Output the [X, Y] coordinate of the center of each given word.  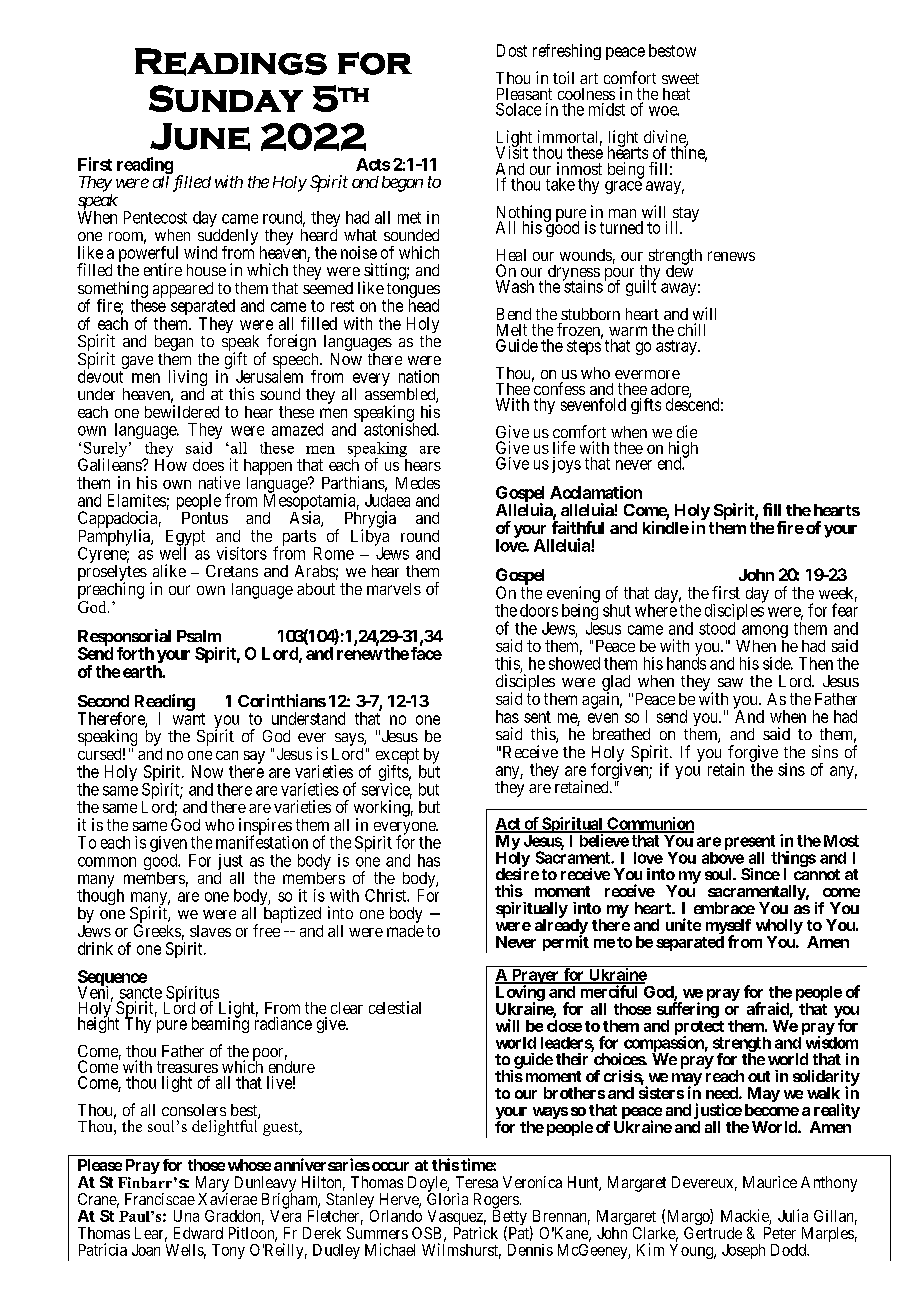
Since [760, 874]
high [683, 450]
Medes [418, 483]
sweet [680, 78]
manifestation [262, 841]
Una [186, 1216]
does [208, 465]
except [398, 757]
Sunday [226, 98]
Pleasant [524, 94]
